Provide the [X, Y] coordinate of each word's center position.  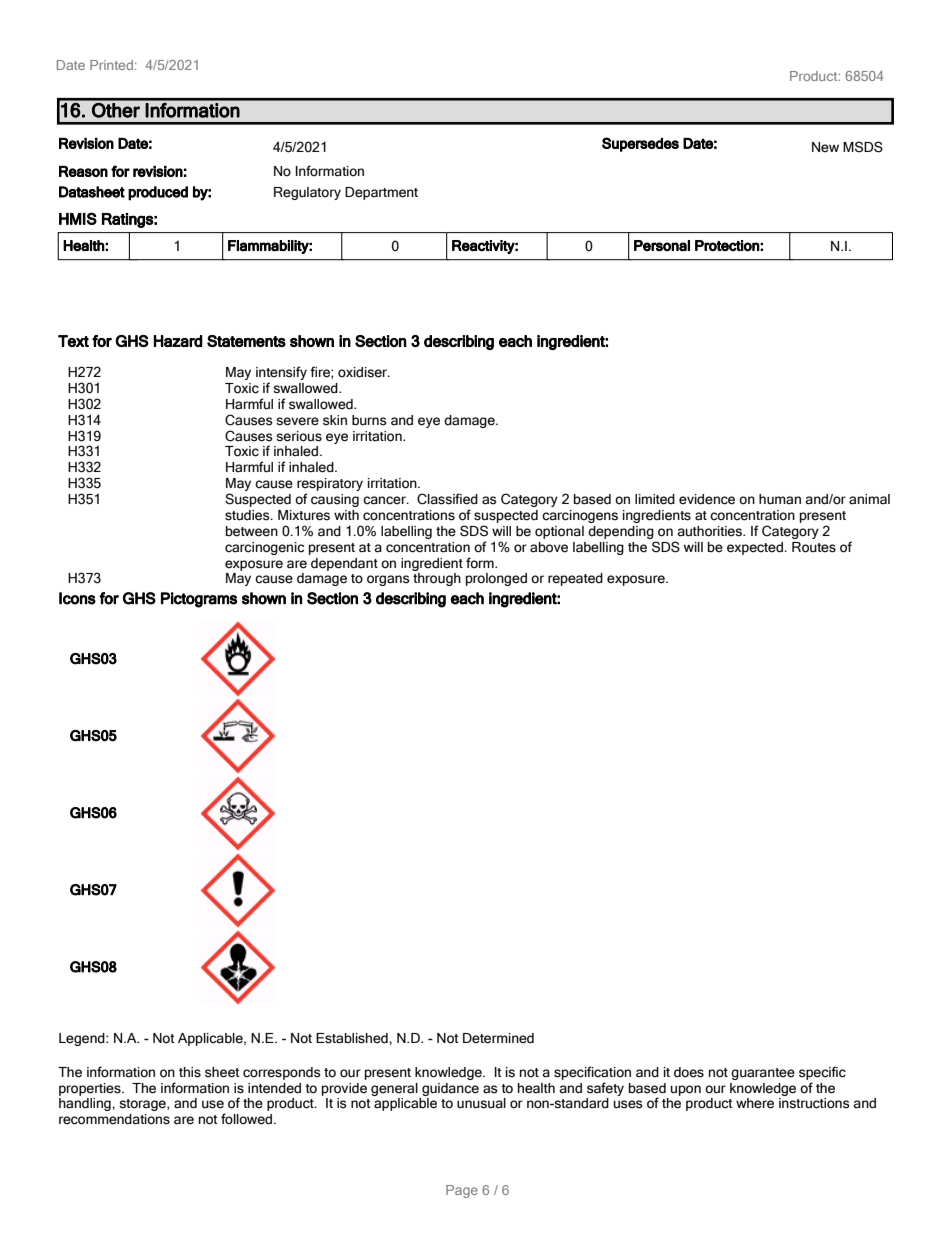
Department [381, 193]
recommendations [114, 1119]
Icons [77, 598]
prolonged [496, 579]
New [825, 147]
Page [462, 1191]
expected [756, 548]
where [755, 1103]
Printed [111, 65]
